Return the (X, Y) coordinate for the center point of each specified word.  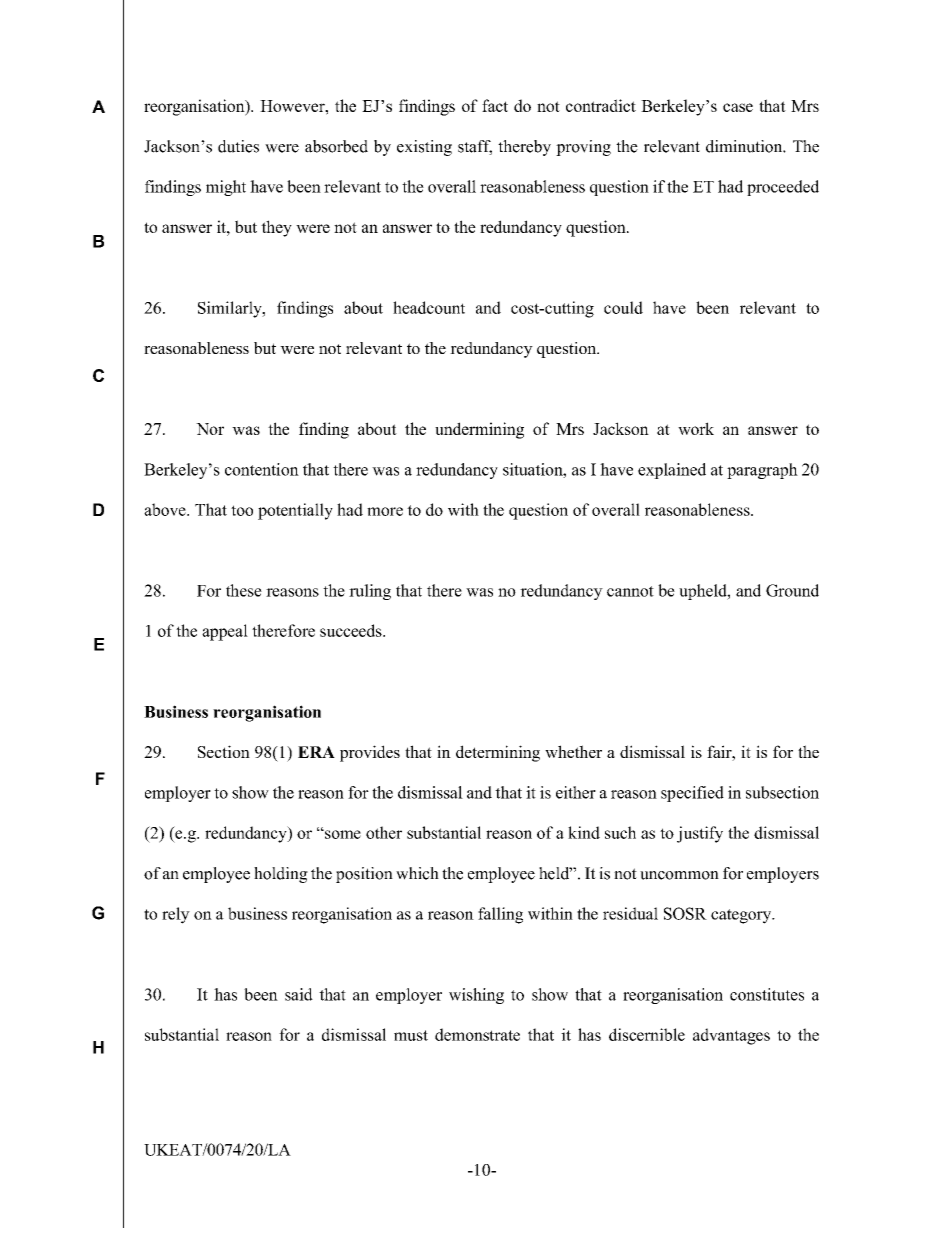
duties (238, 146)
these (244, 590)
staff (475, 147)
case (738, 107)
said (299, 994)
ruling (370, 592)
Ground (792, 590)
